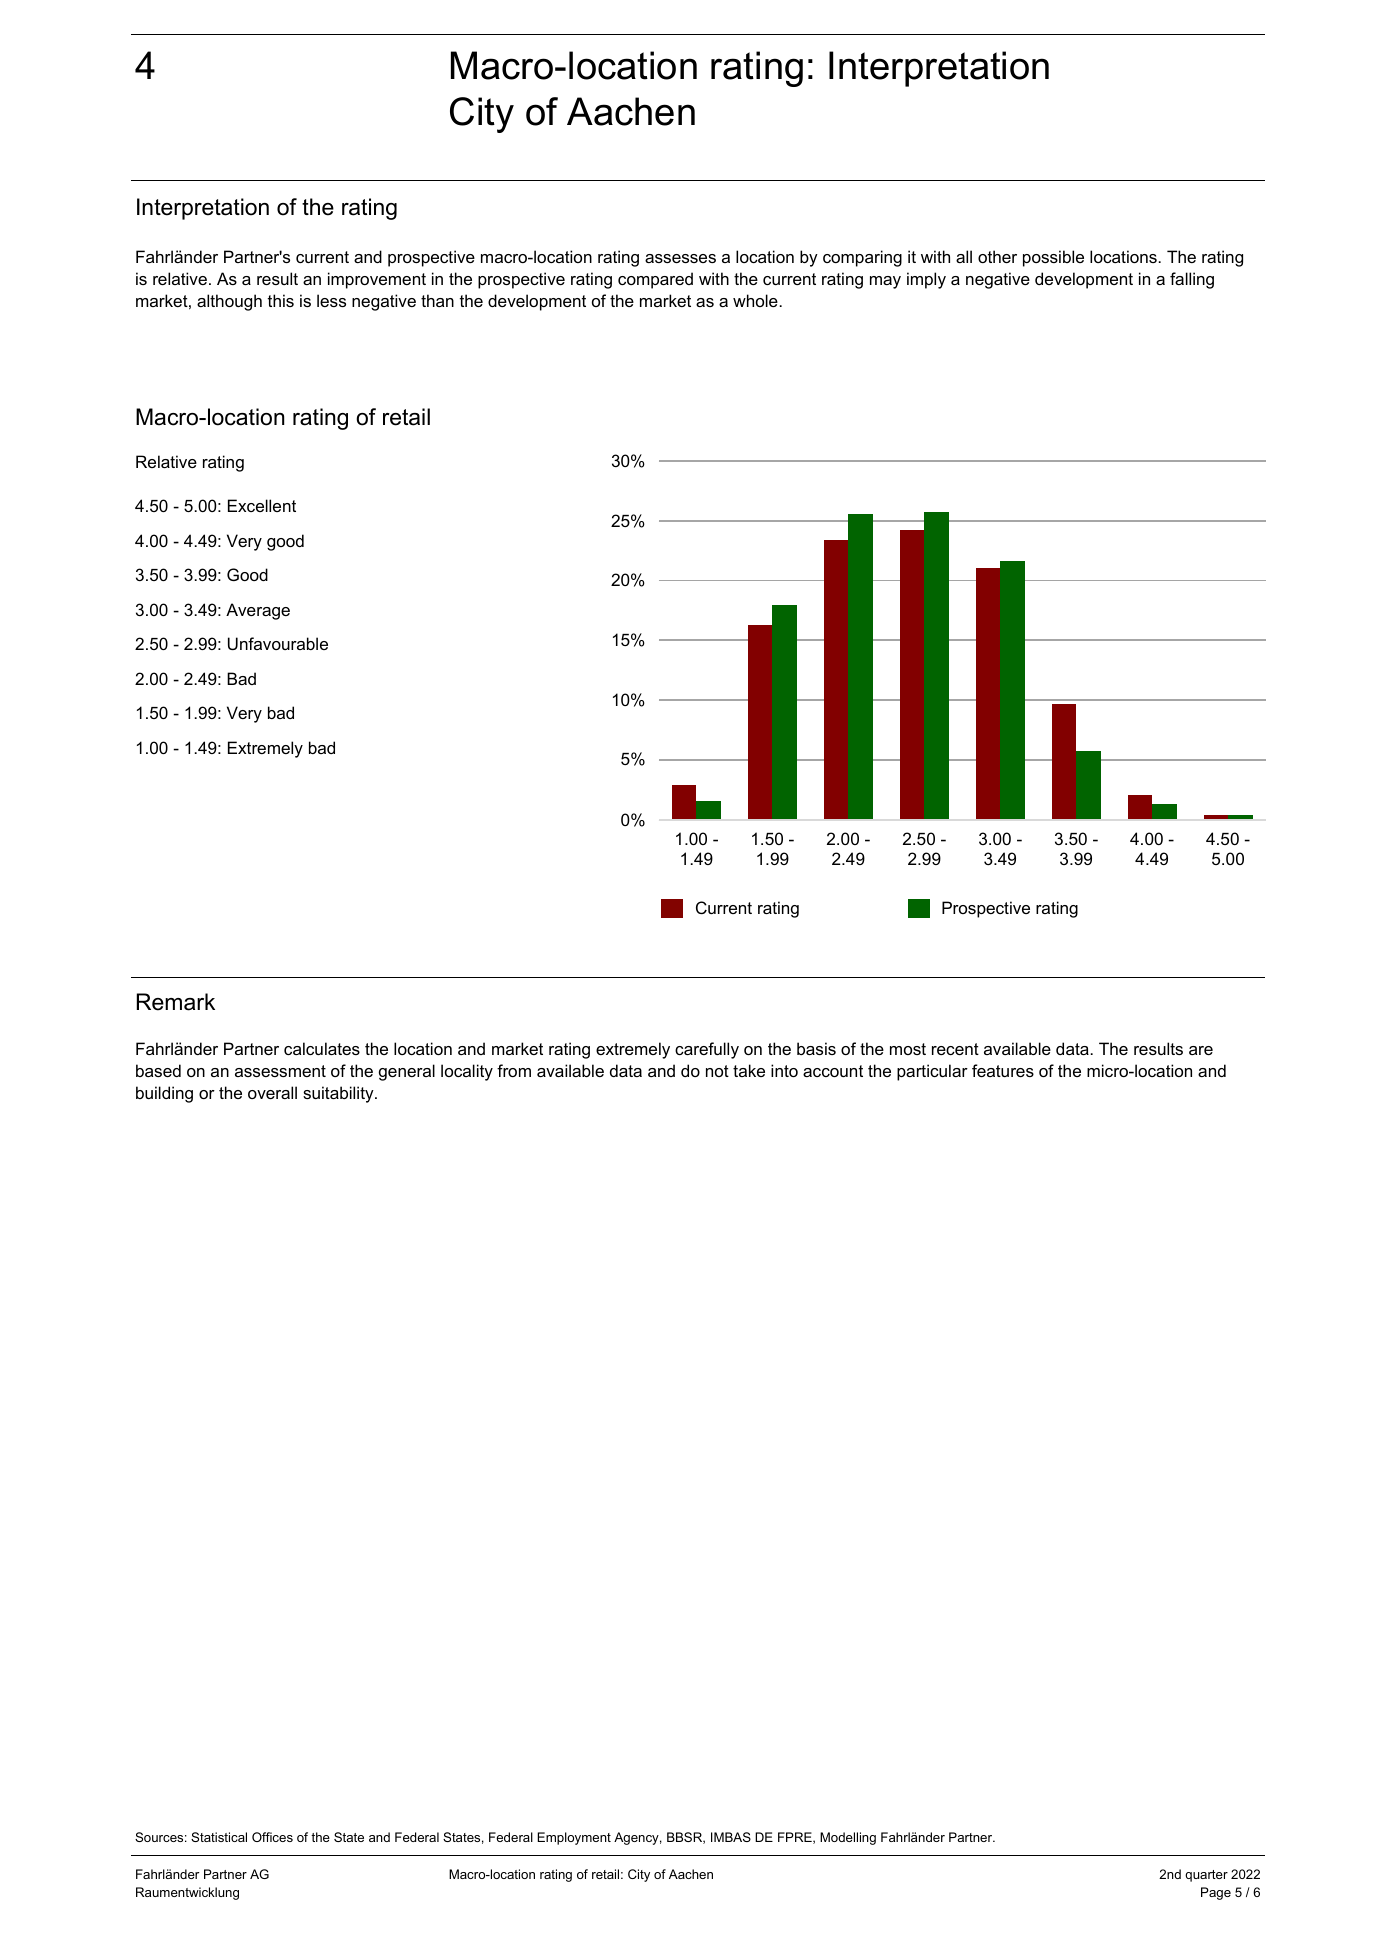  Describe the element at coordinates (717, 1071) in the page. I see `not` at that location.
